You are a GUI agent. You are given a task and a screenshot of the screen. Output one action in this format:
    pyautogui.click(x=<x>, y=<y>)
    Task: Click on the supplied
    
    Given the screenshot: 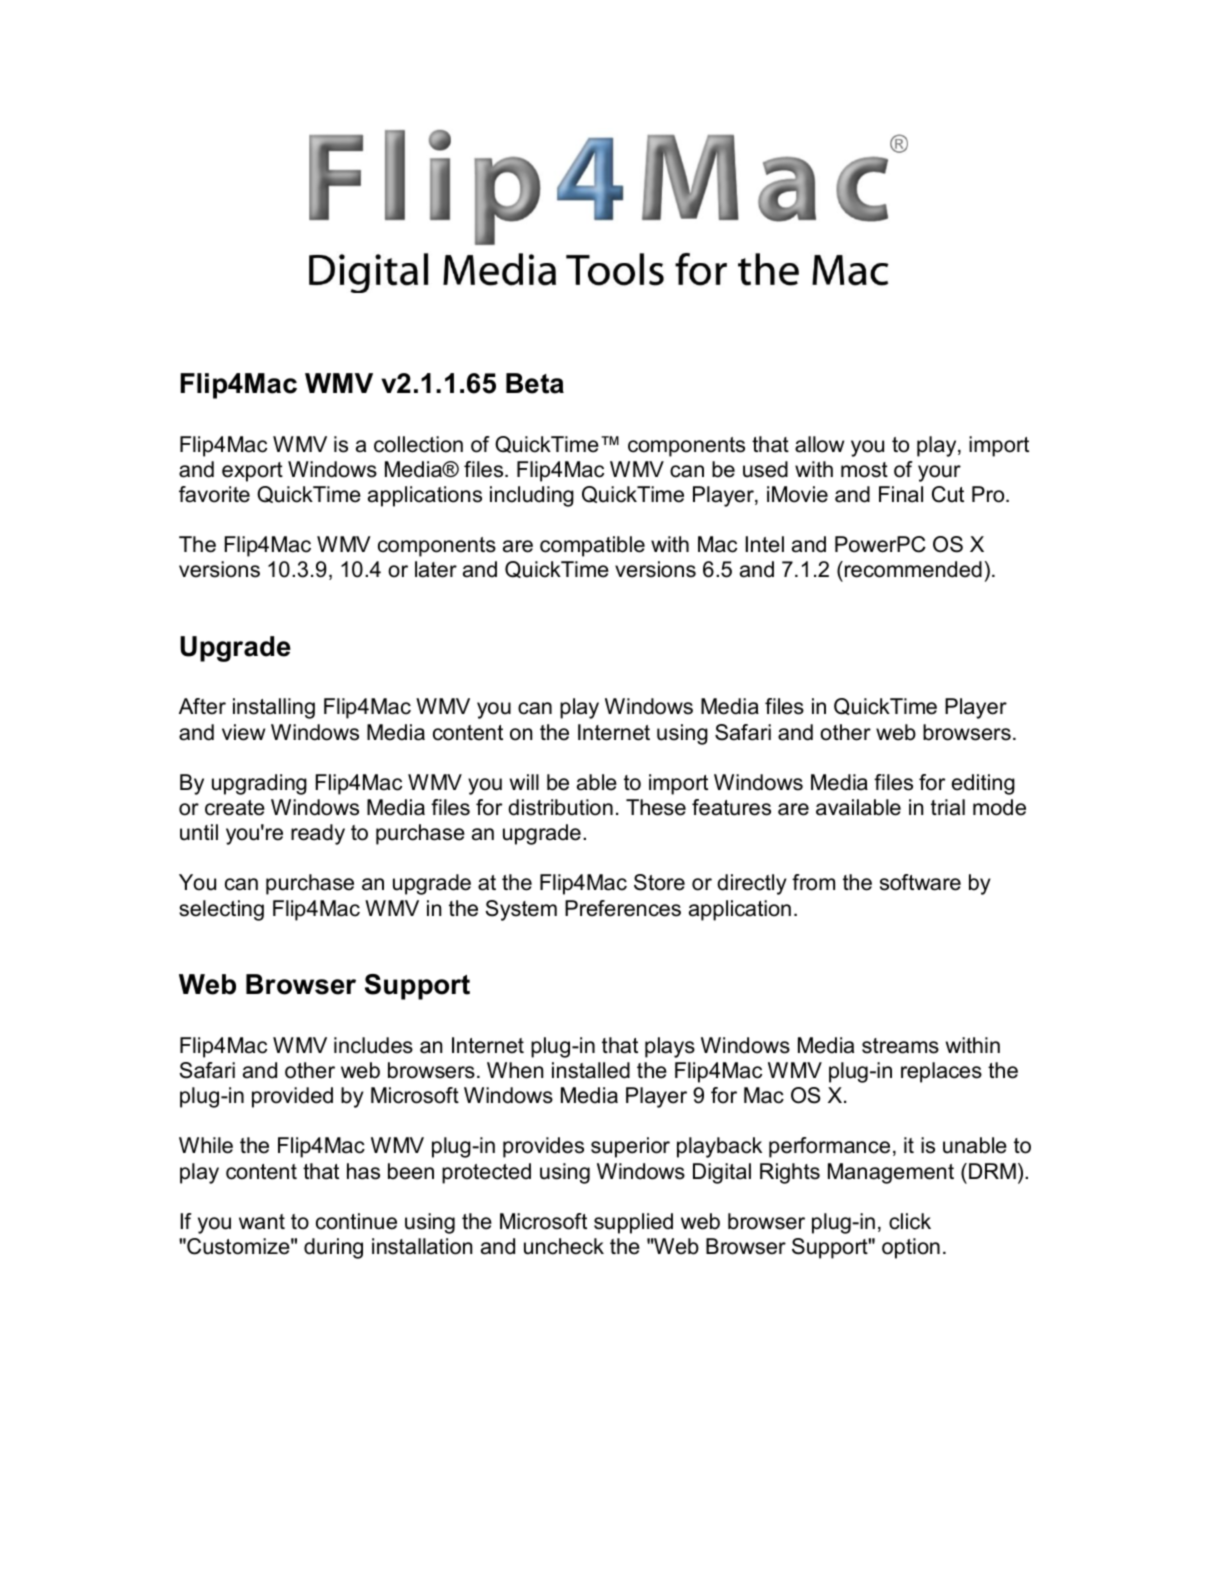 What is the action you would take?
    pyautogui.click(x=633, y=1223)
